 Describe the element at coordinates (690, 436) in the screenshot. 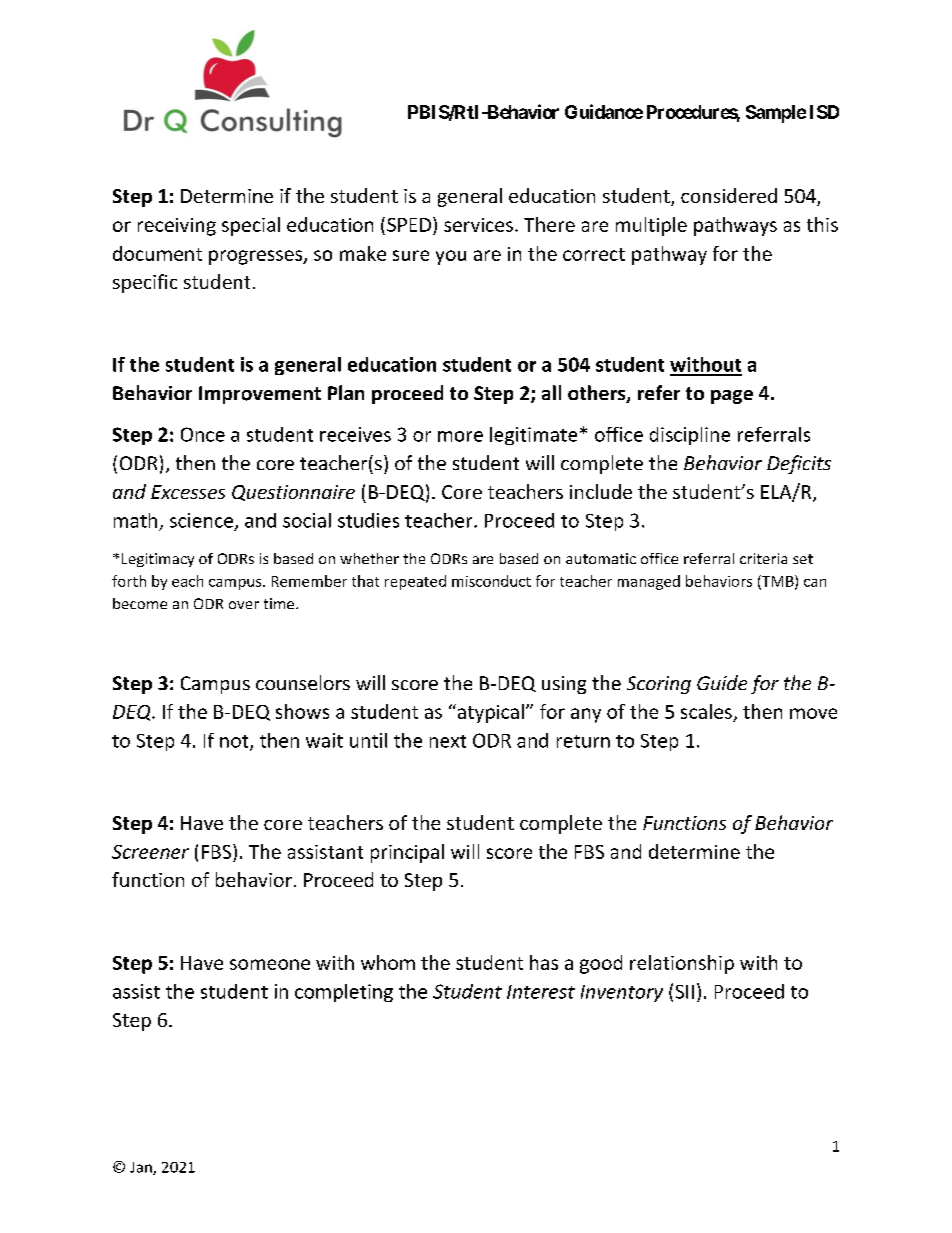

I see `discipline` at that location.
